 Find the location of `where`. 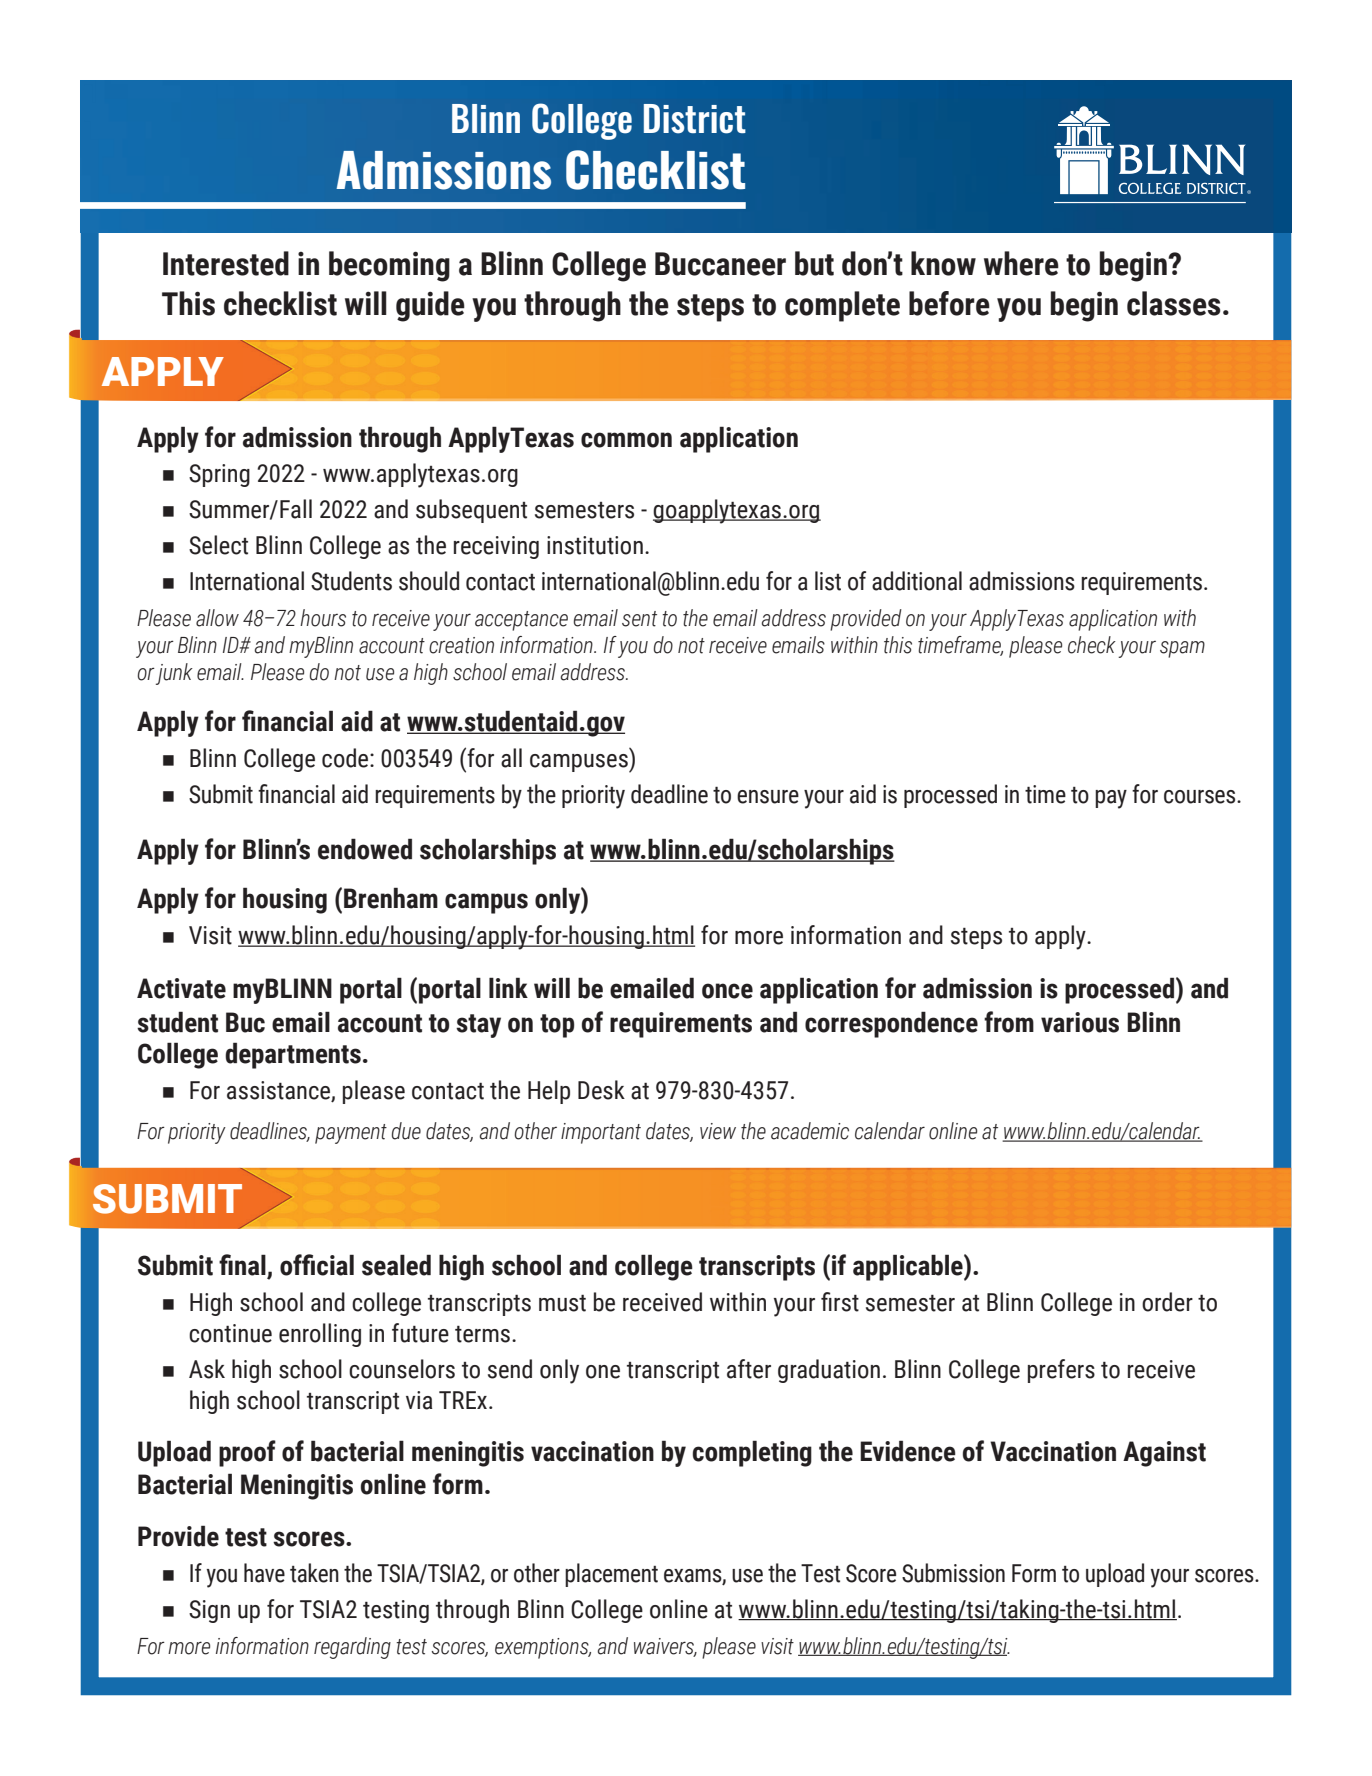

where is located at coordinates (1021, 263).
